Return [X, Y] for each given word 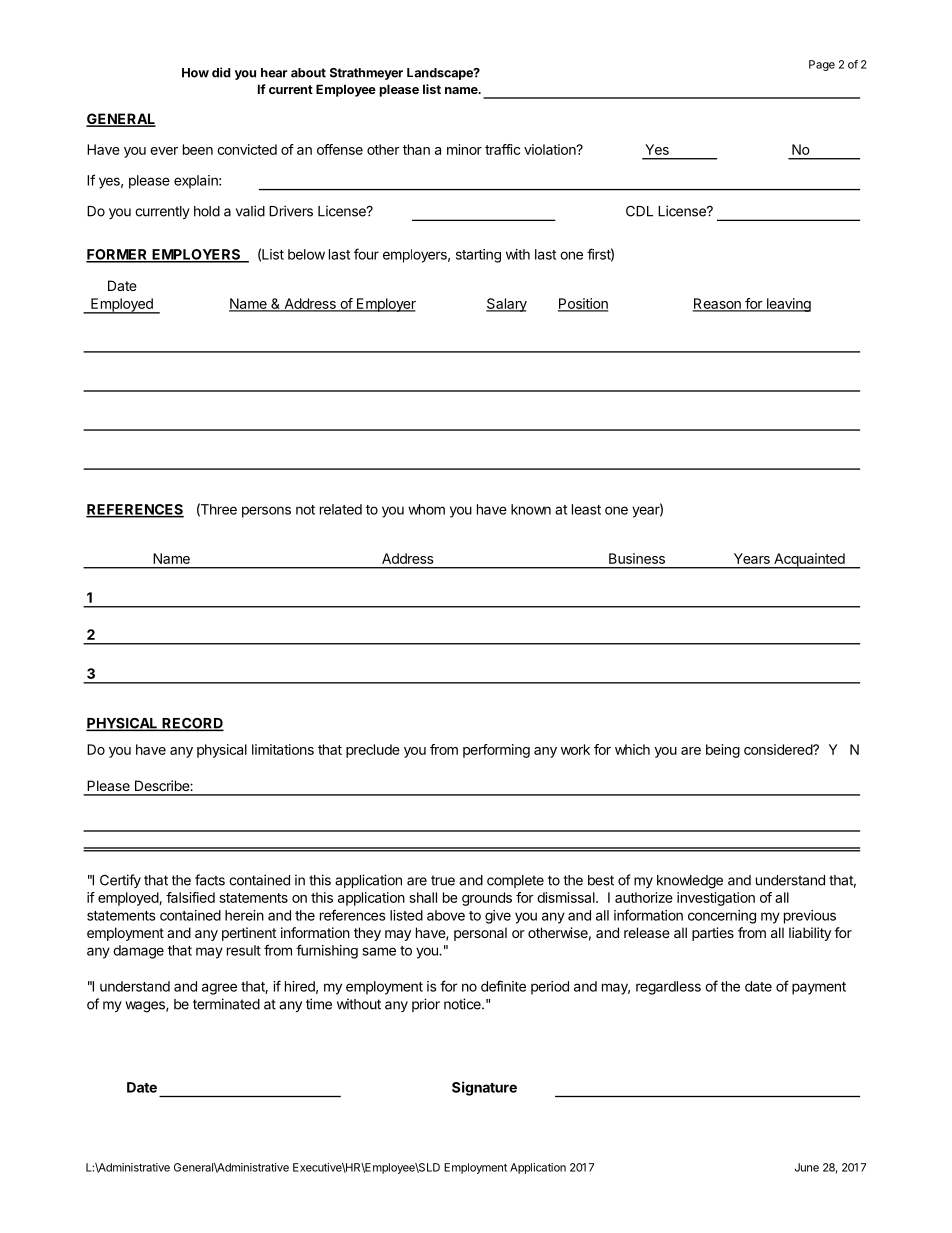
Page [822, 65]
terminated [226, 1004]
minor [464, 149]
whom [426, 509]
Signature [484, 1088]
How [195, 73]
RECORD [192, 724]
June [807, 1167]
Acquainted [809, 561]
